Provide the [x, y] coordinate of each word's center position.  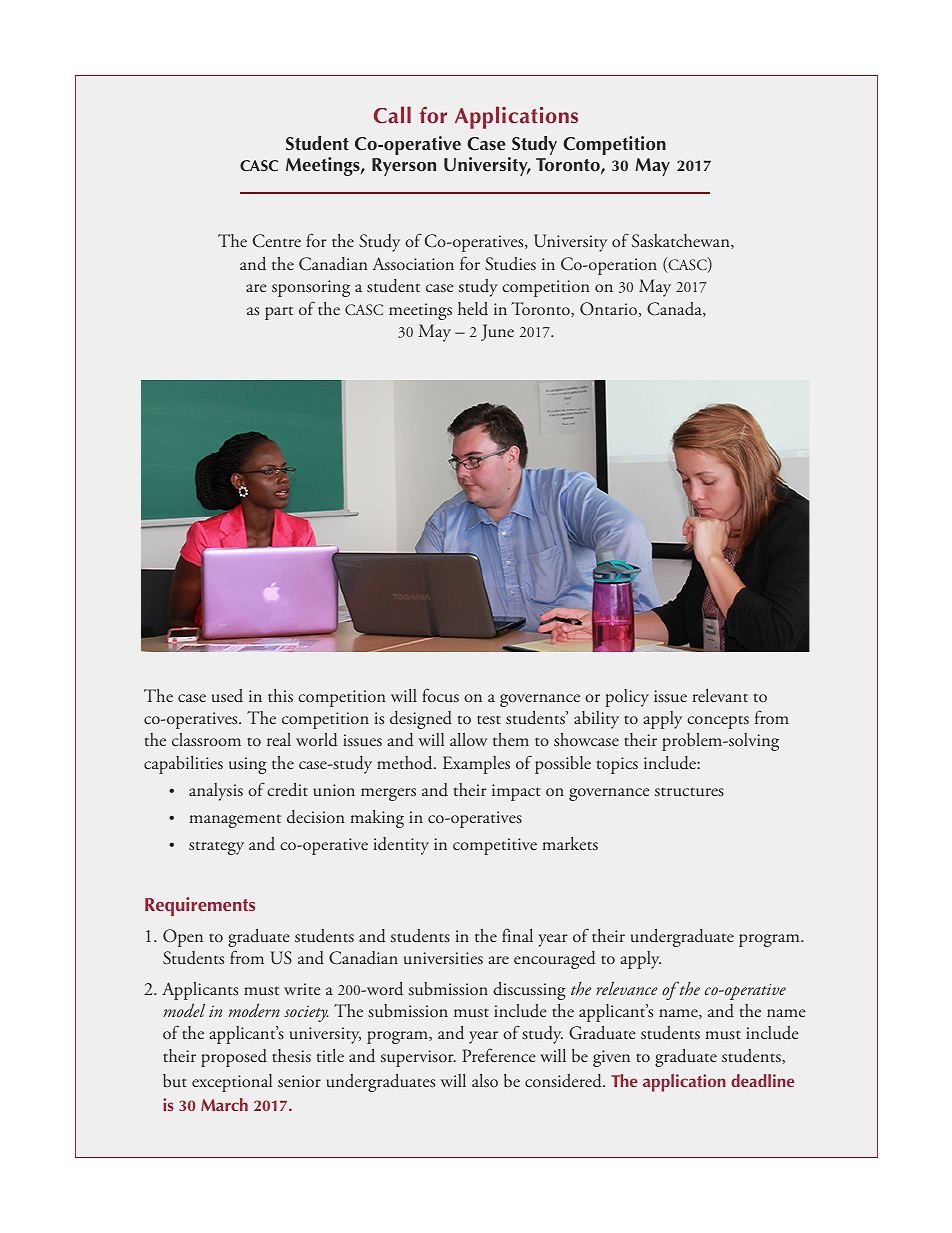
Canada [675, 309]
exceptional [232, 1083]
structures [689, 792]
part [279, 313]
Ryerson [404, 167]
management [235, 821]
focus [440, 695]
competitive [495, 846]
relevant [720, 695]
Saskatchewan [682, 241]
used [227, 696]
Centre [277, 241]
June [497, 332]
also [485, 1080]
